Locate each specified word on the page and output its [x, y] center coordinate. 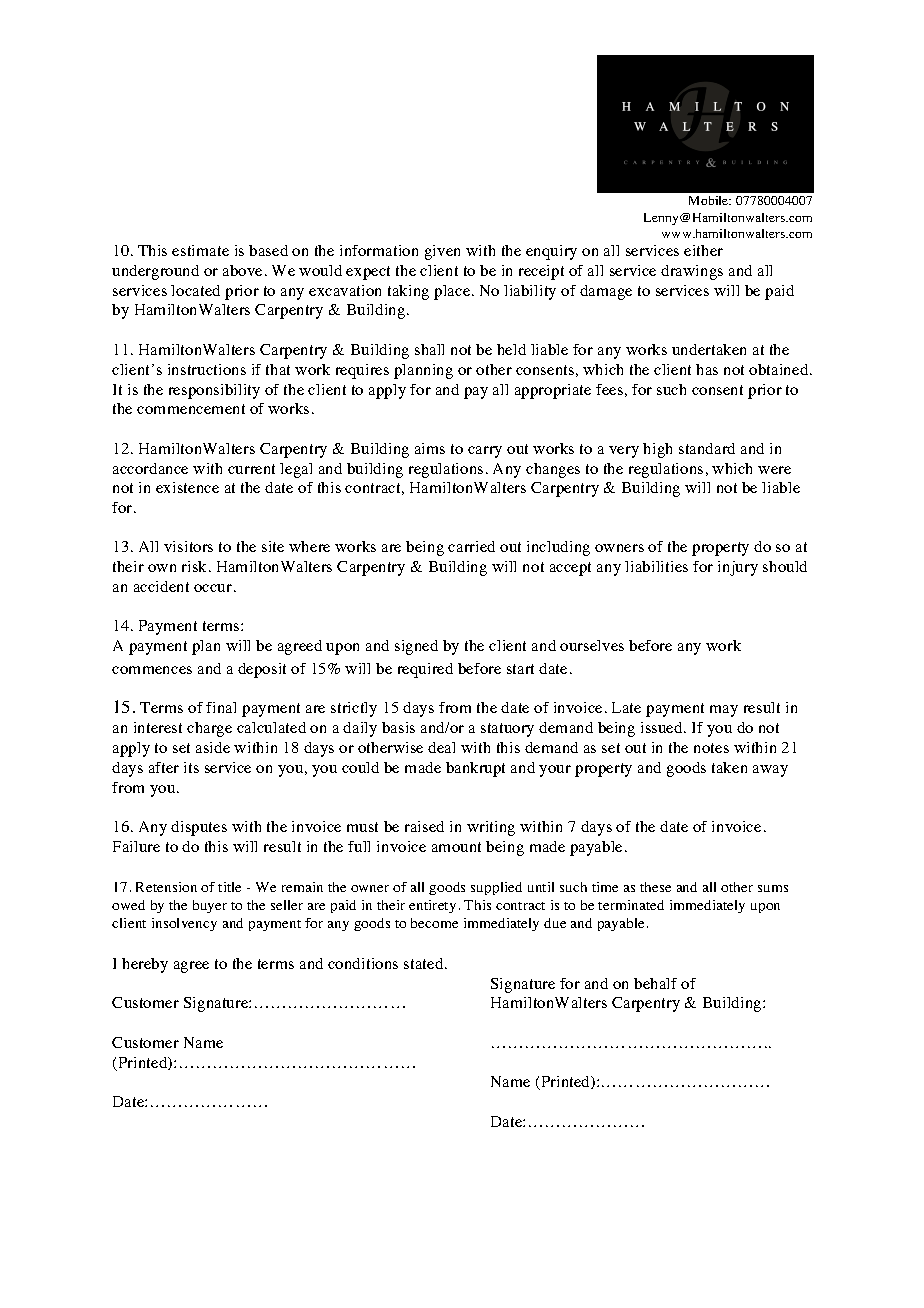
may [724, 711]
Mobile [710, 200]
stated [425, 963]
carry [485, 452]
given [442, 252]
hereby [145, 965]
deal [441, 747]
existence [187, 487]
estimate [200, 250]
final [221, 707]
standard [707, 448]
